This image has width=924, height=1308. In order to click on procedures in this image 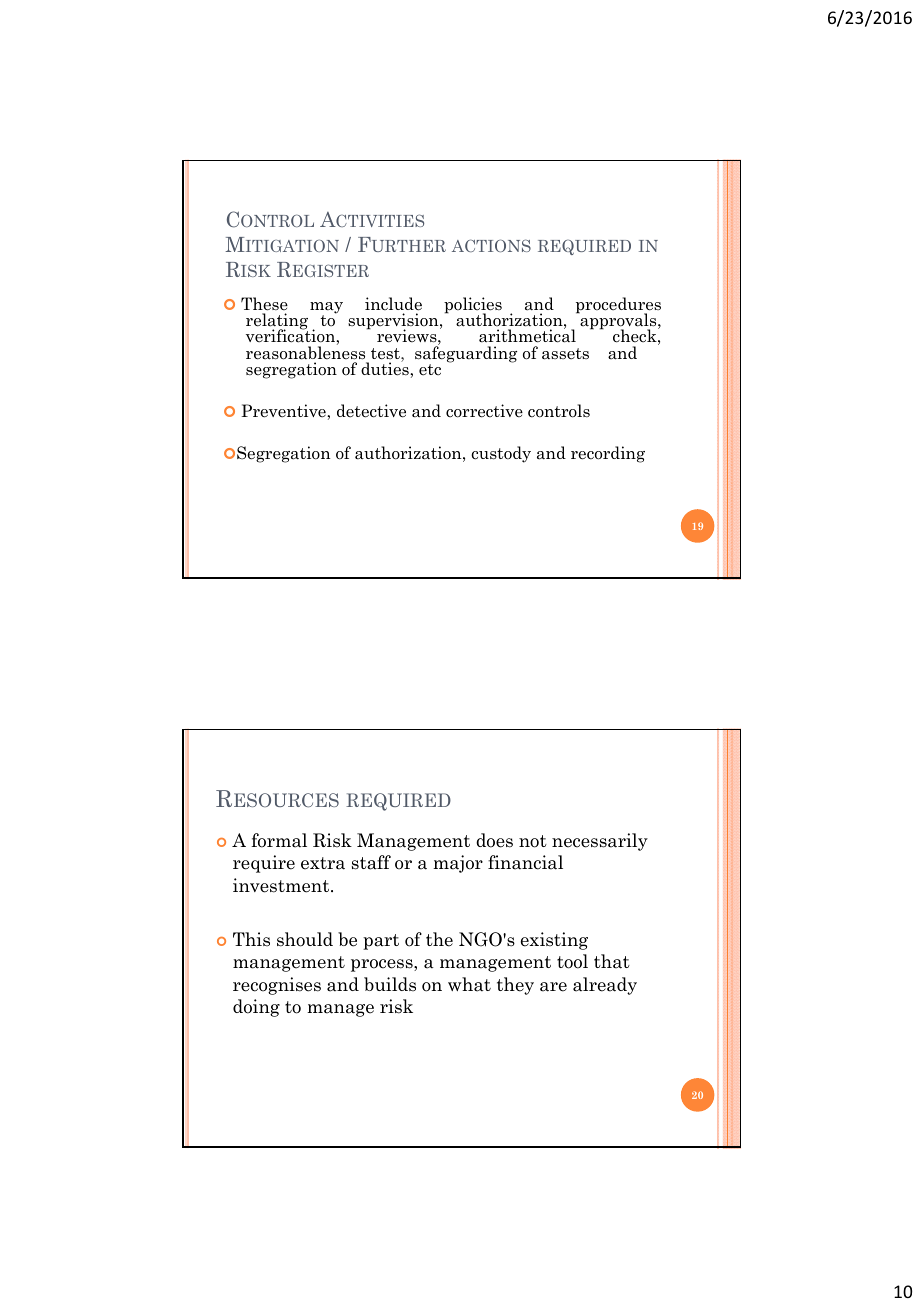, I will do `click(618, 306)`.
